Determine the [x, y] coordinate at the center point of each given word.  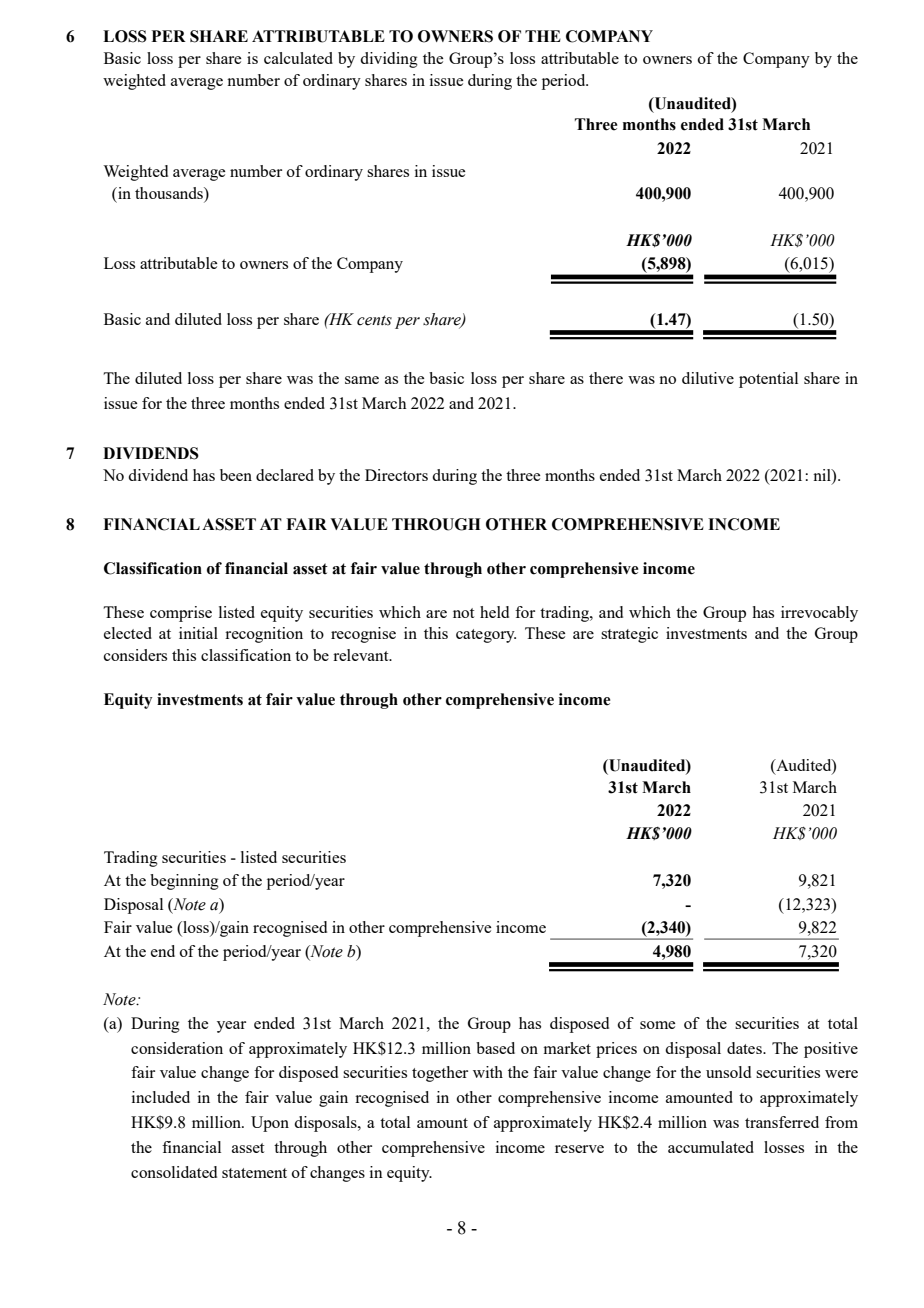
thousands [170, 194]
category [486, 636]
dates [745, 1048]
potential [768, 380]
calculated [298, 58]
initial [198, 633]
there [606, 378]
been [236, 475]
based [495, 1048]
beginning [184, 882]
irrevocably [819, 614]
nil [823, 475]
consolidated [174, 1172]
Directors [396, 475]
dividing [389, 60]
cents [374, 320]
